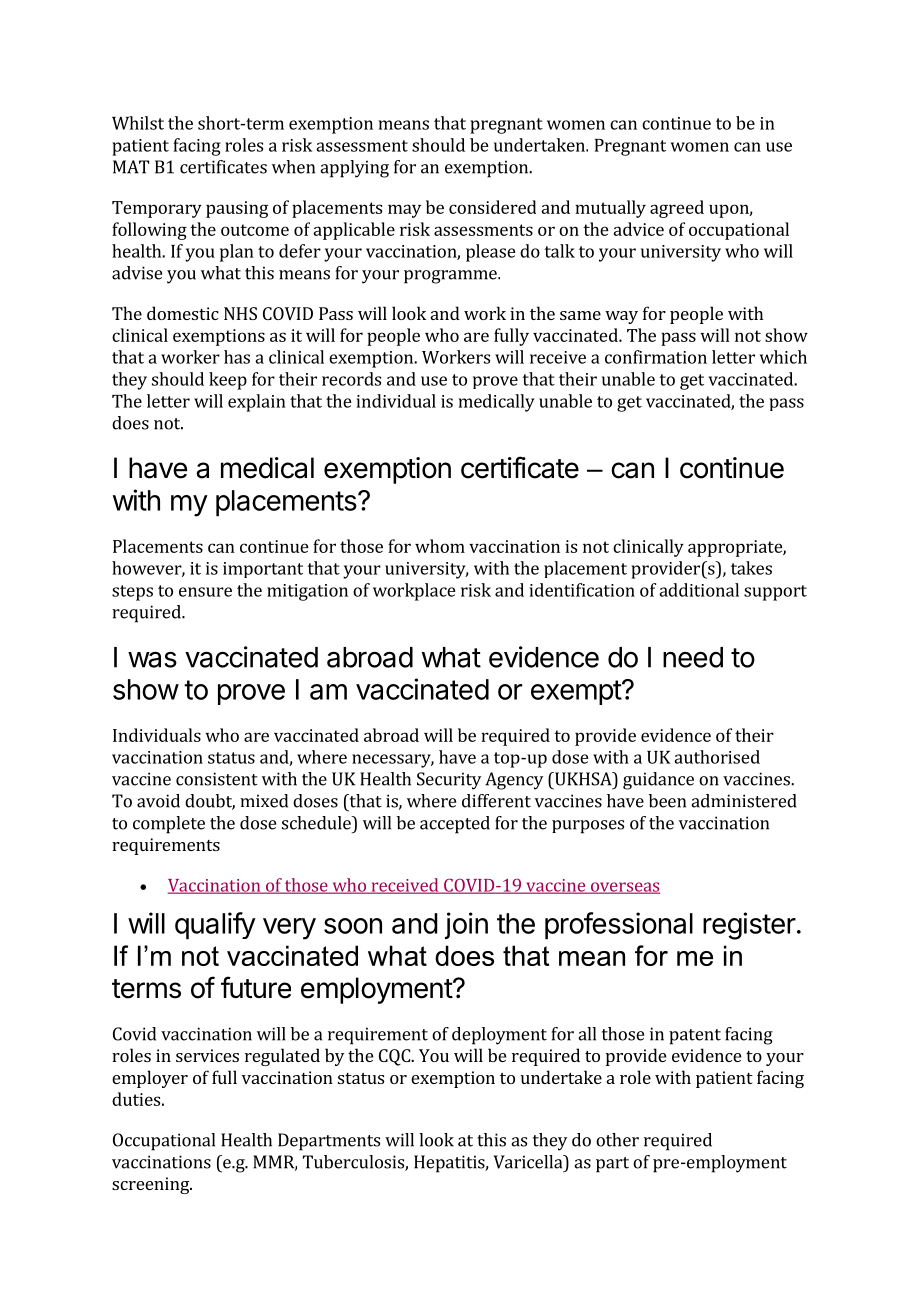  Describe the element at coordinates (656, 357) in the screenshot. I see `confirmation` at that location.
